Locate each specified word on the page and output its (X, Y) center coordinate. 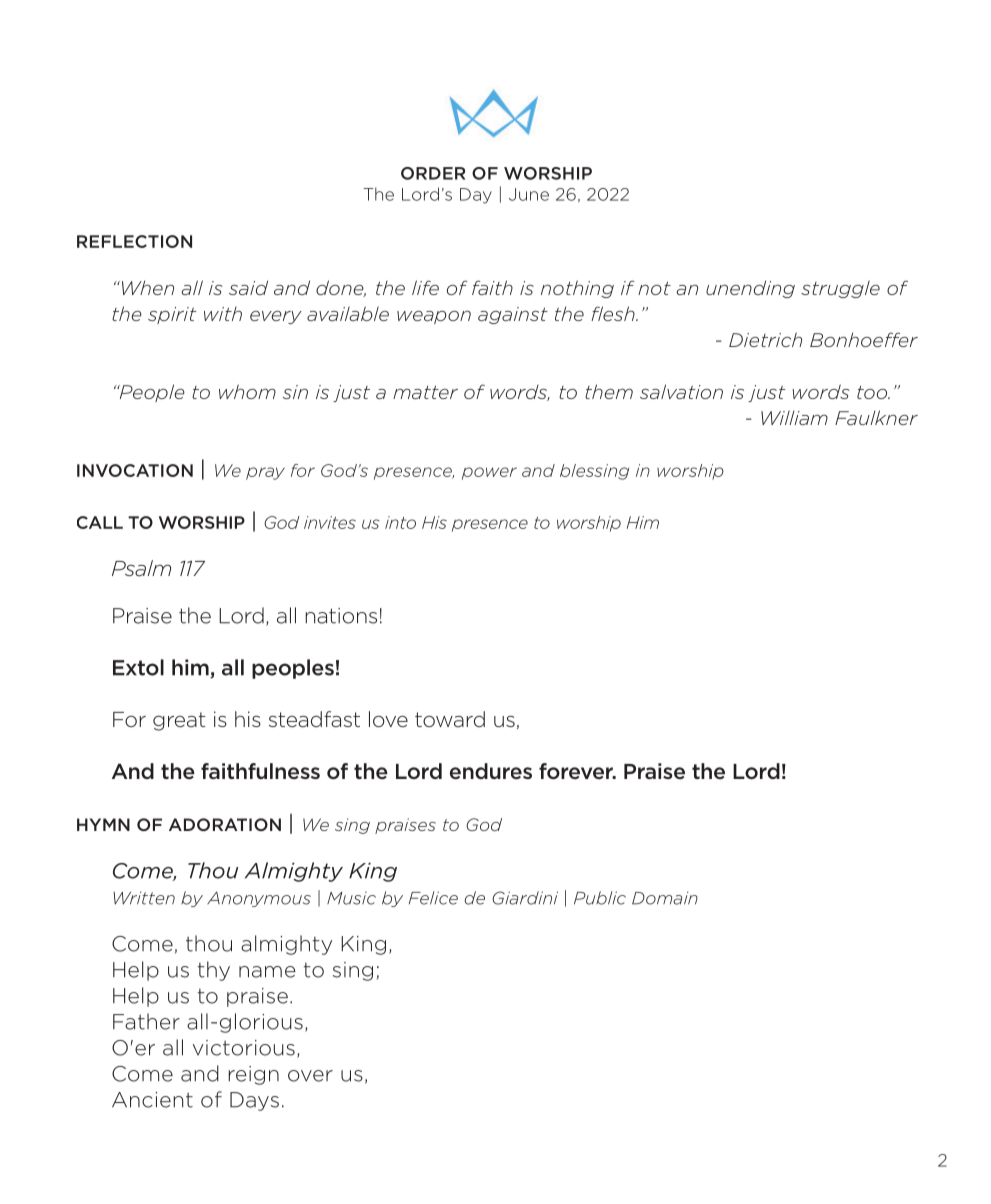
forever (577, 771)
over (310, 1076)
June (529, 194)
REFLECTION (134, 241)
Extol (138, 667)
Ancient (152, 1100)
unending (750, 289)
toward (450, 719)
